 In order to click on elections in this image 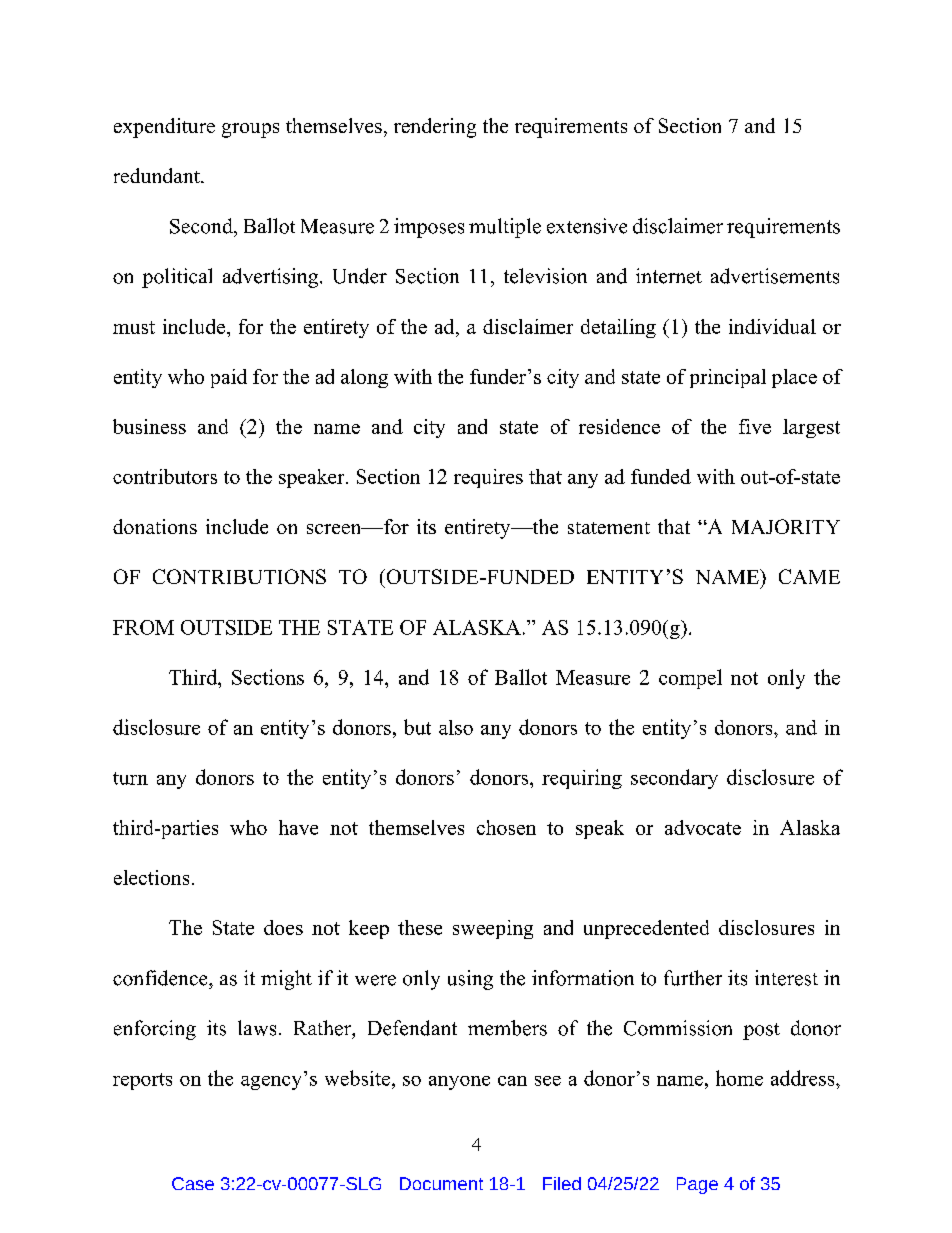, I will do `click(151, 877)`.
